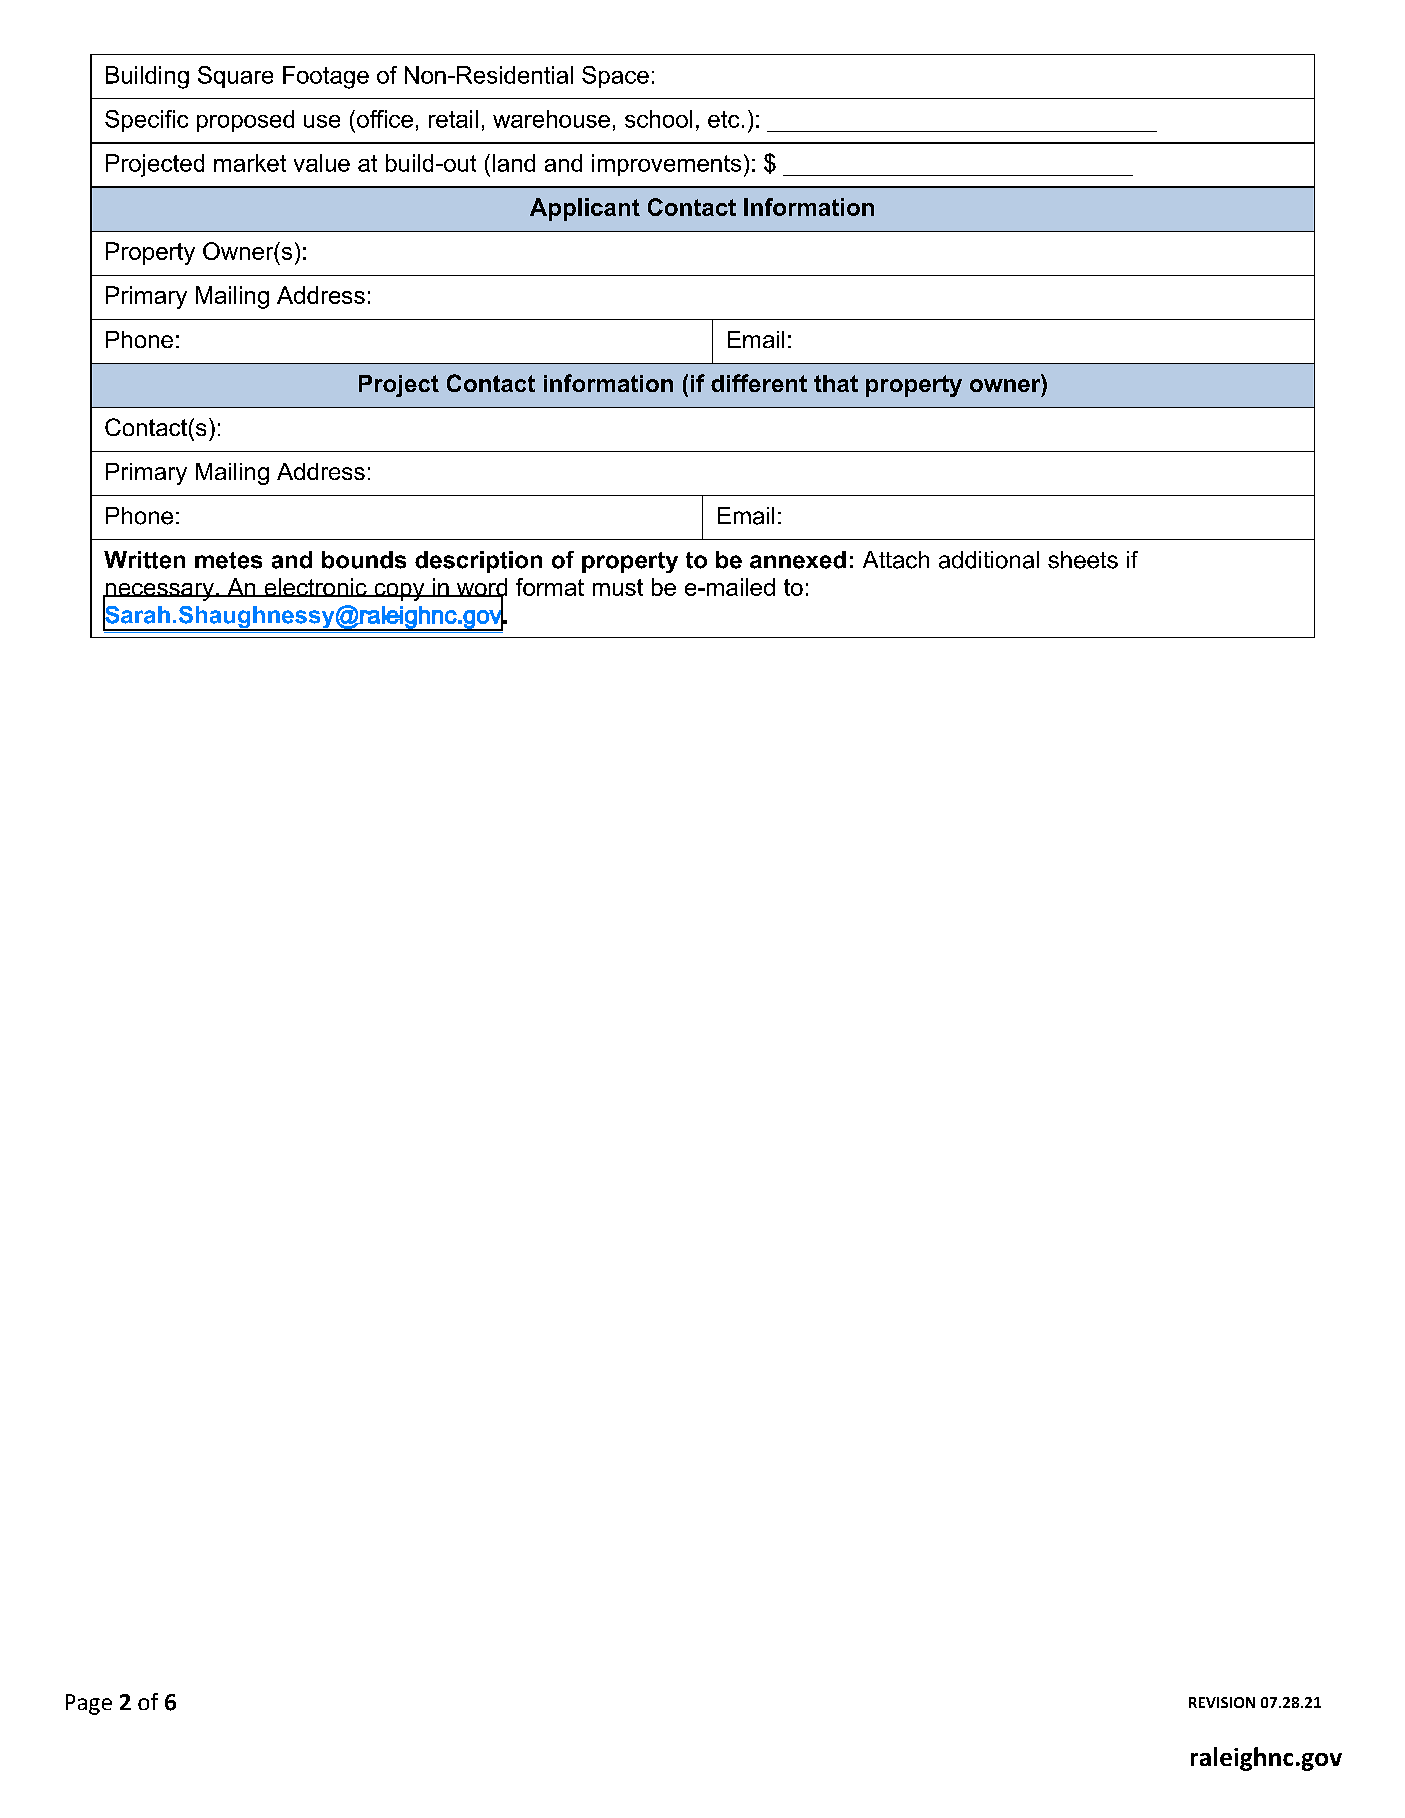 The image size is (1405, 1818). I want to click on proposed, so click(245, 121).
